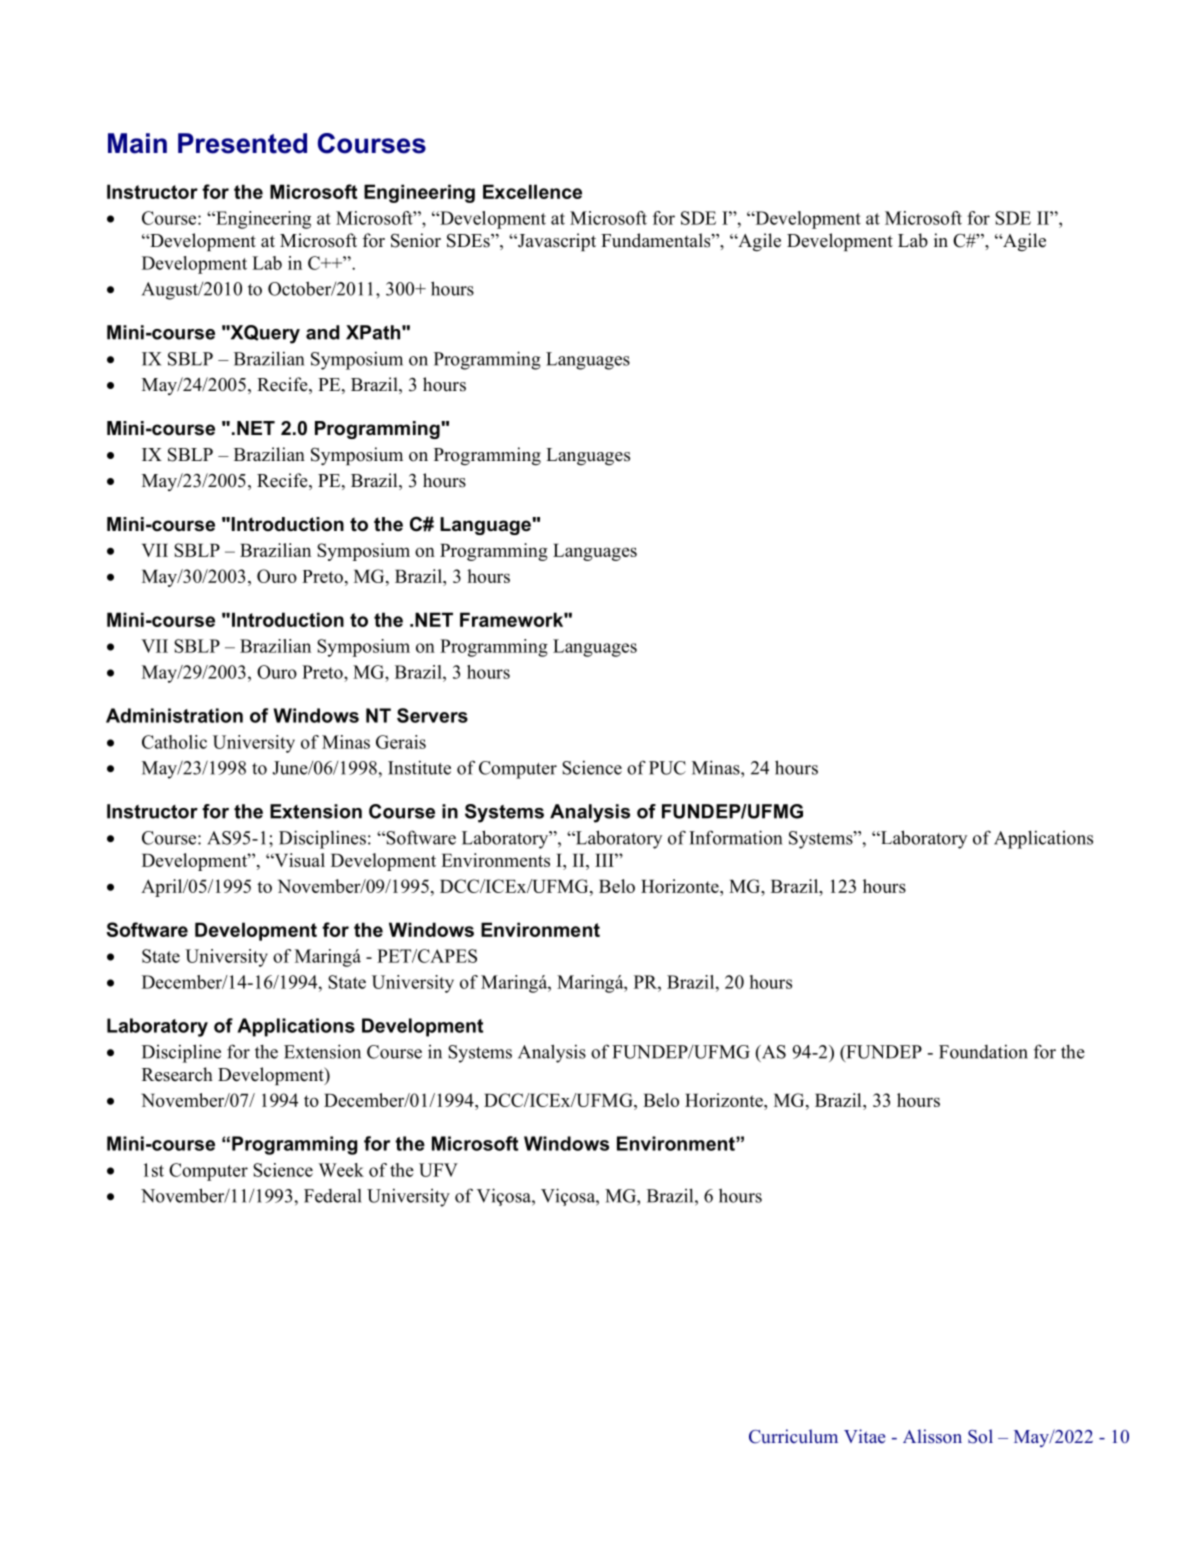  I want to click on Presented, so click(242, 143).
